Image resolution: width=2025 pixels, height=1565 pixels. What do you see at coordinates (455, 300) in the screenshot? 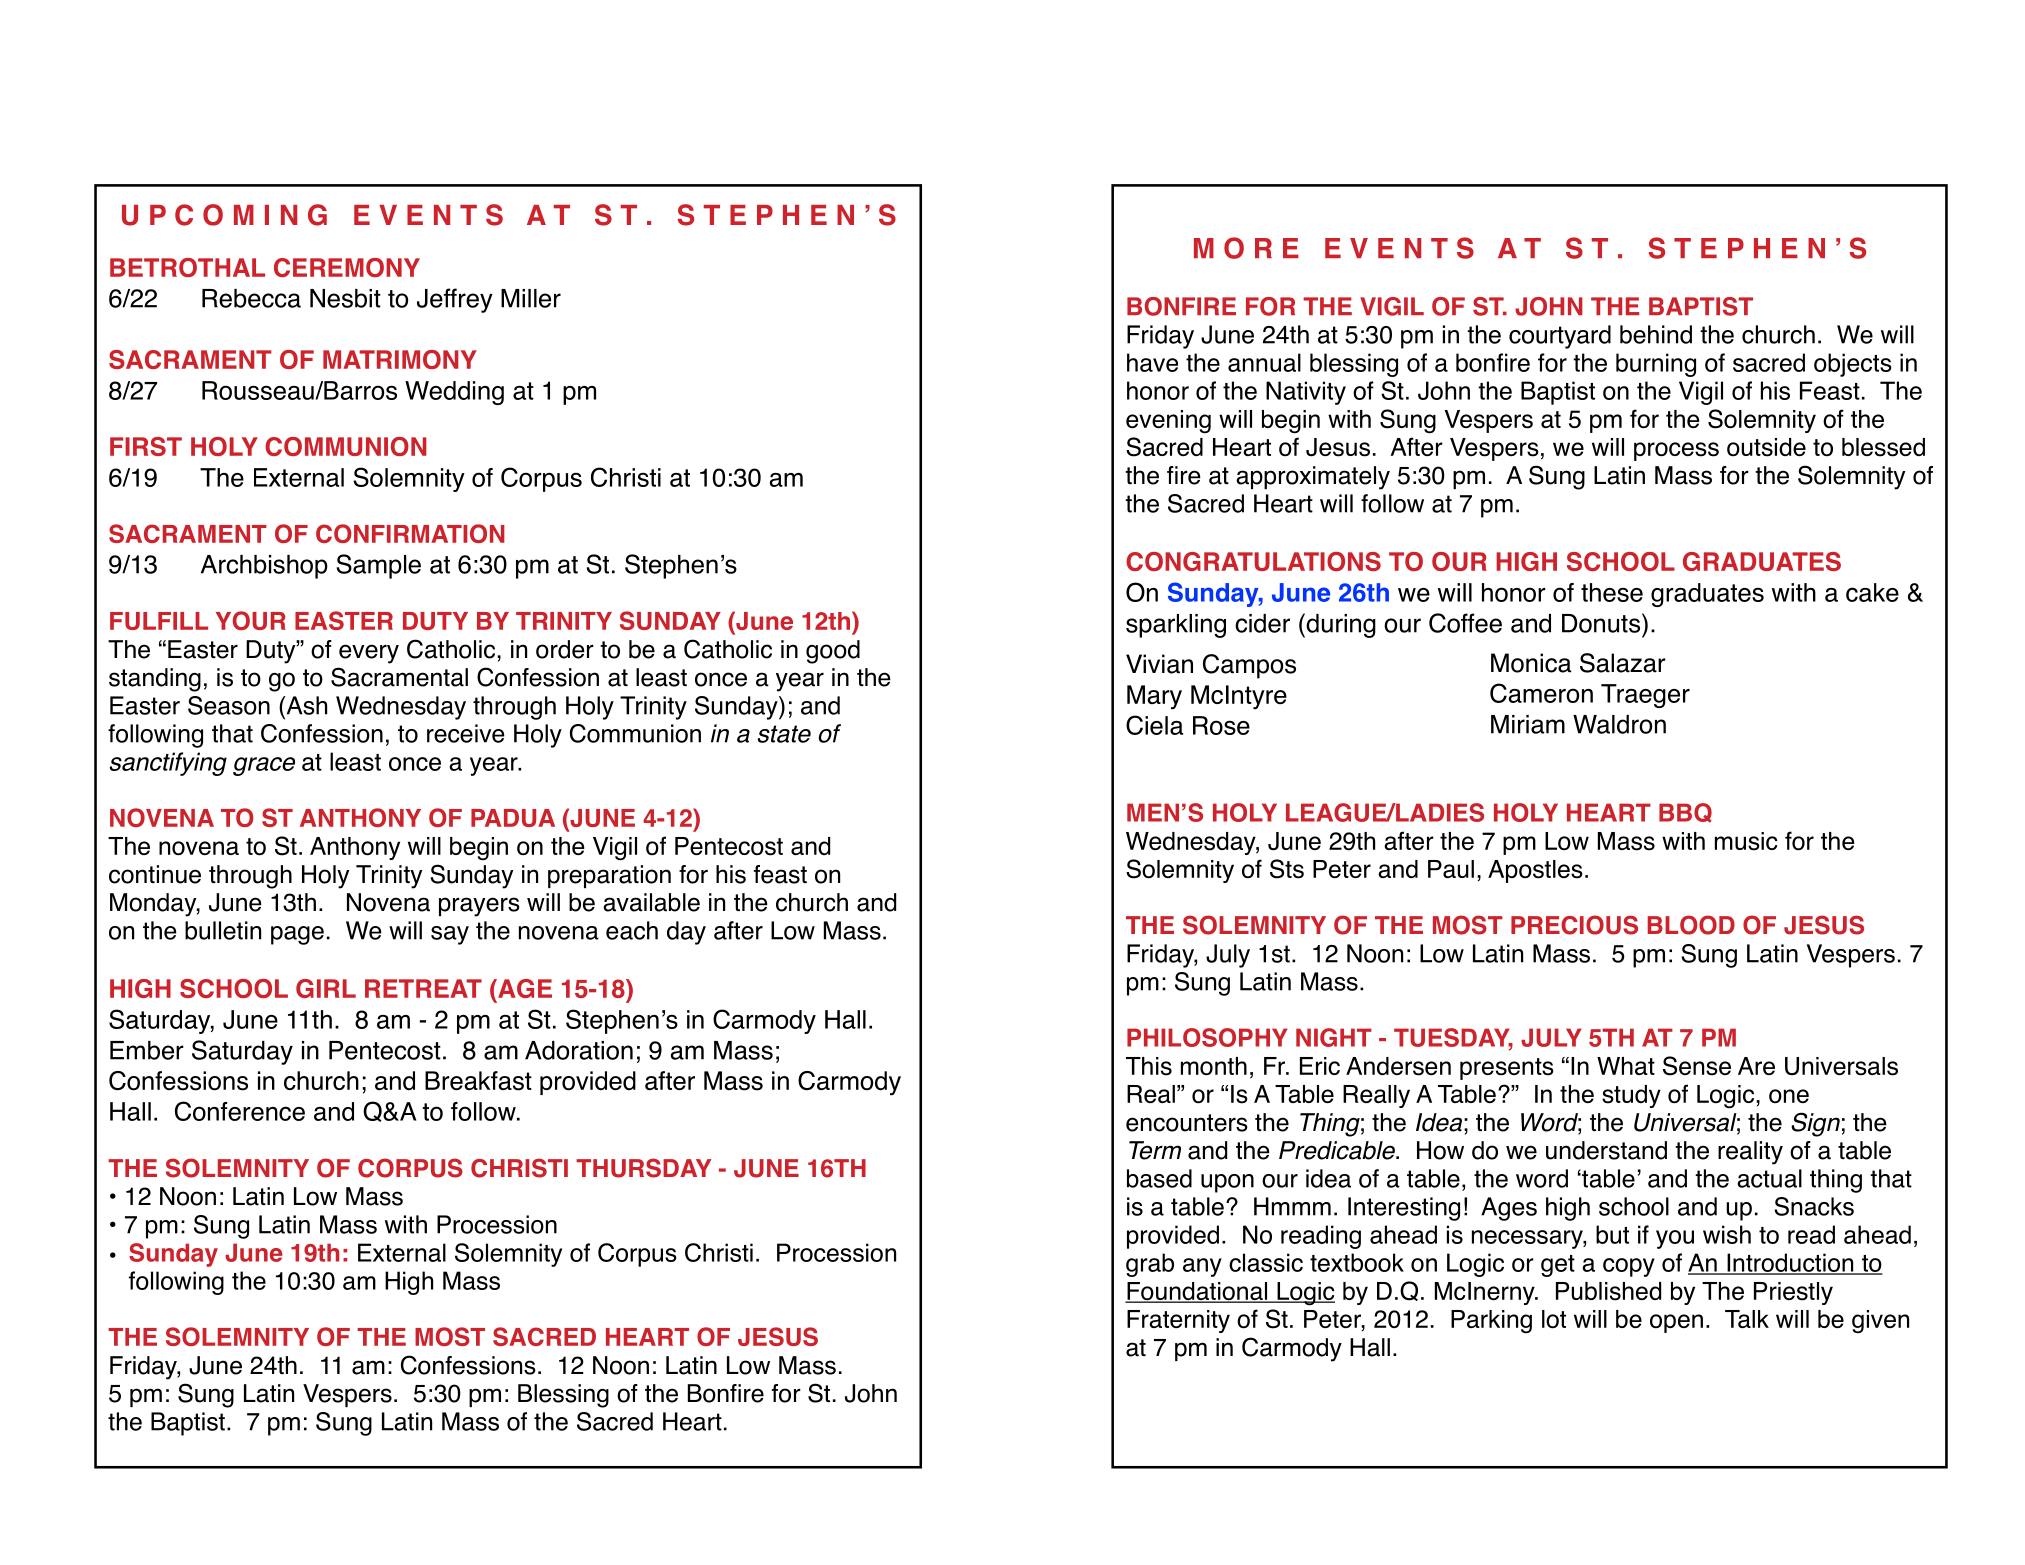
I see `Jeffrey` at bounding box center [455, 300].
